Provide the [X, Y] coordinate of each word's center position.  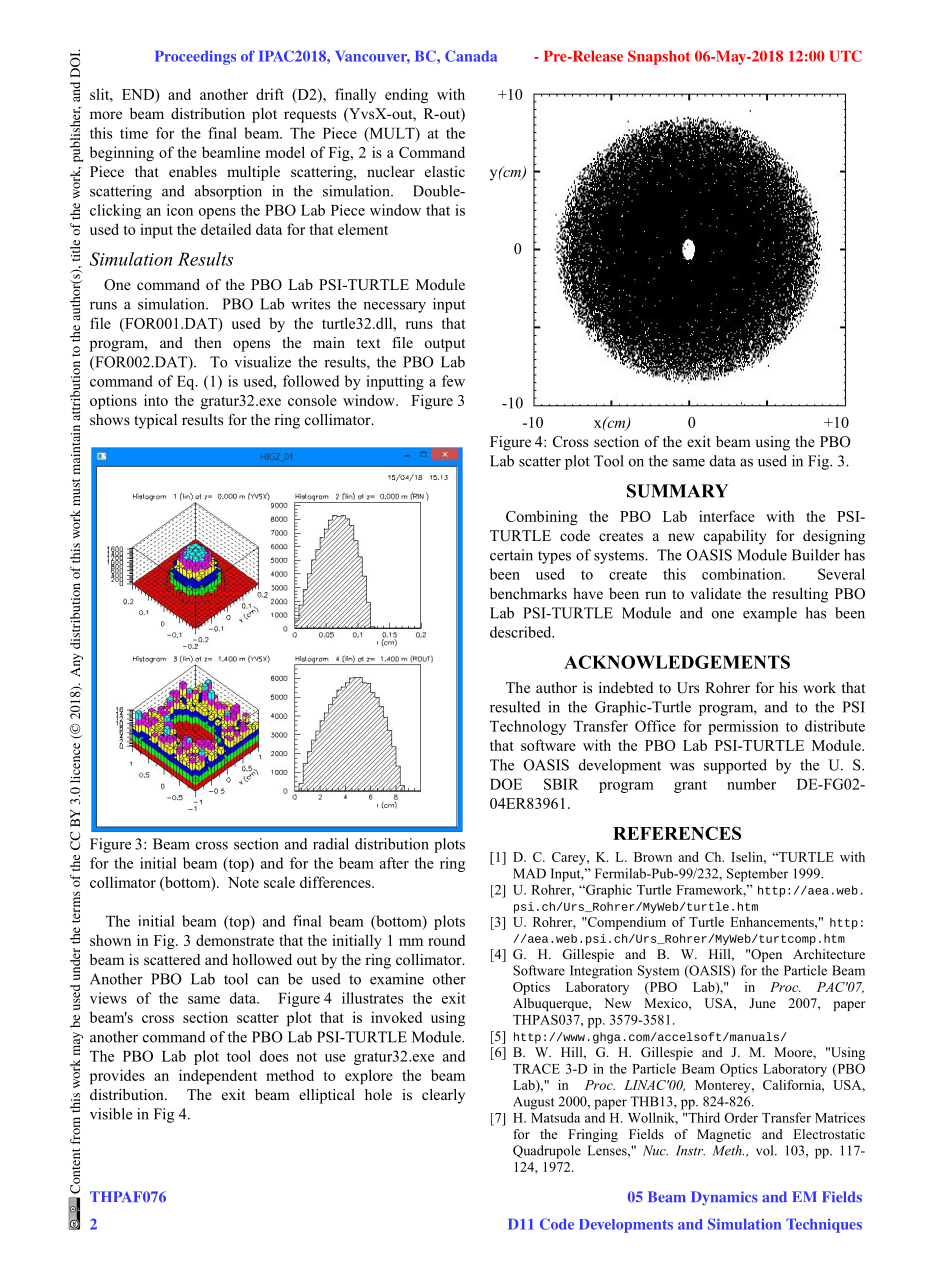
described [522, 632]
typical [155, 421]
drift [270, 94]
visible [111, 1114]
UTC [845, 56]
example [770, 614]
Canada [471, 56]
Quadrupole [547, 1152]
